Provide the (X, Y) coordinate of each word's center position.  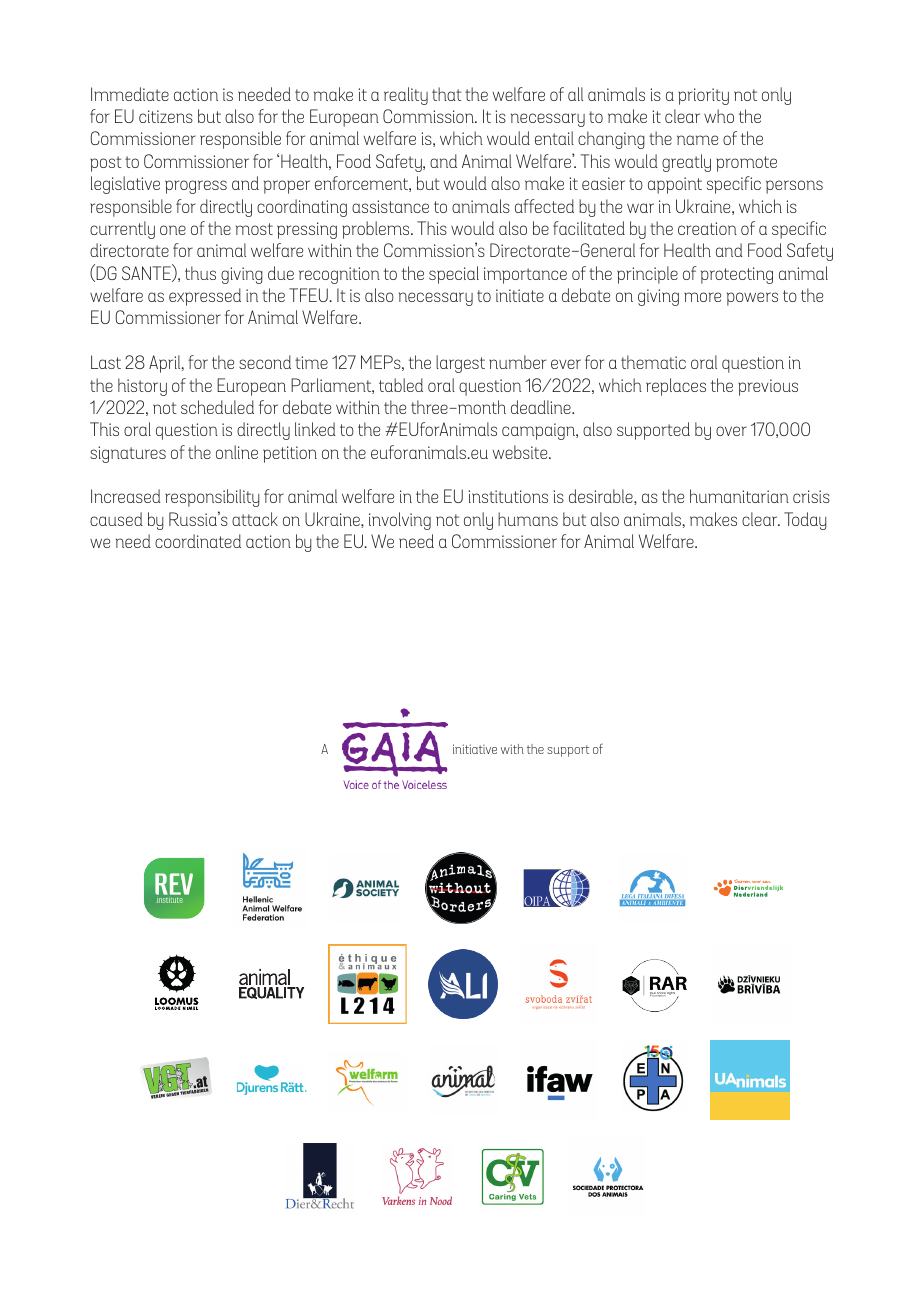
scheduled (217, 407)
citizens (166, 116)
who (719, 116)
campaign (539, 431)
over (731, 431)
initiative (475, 749)
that (447, 94)
